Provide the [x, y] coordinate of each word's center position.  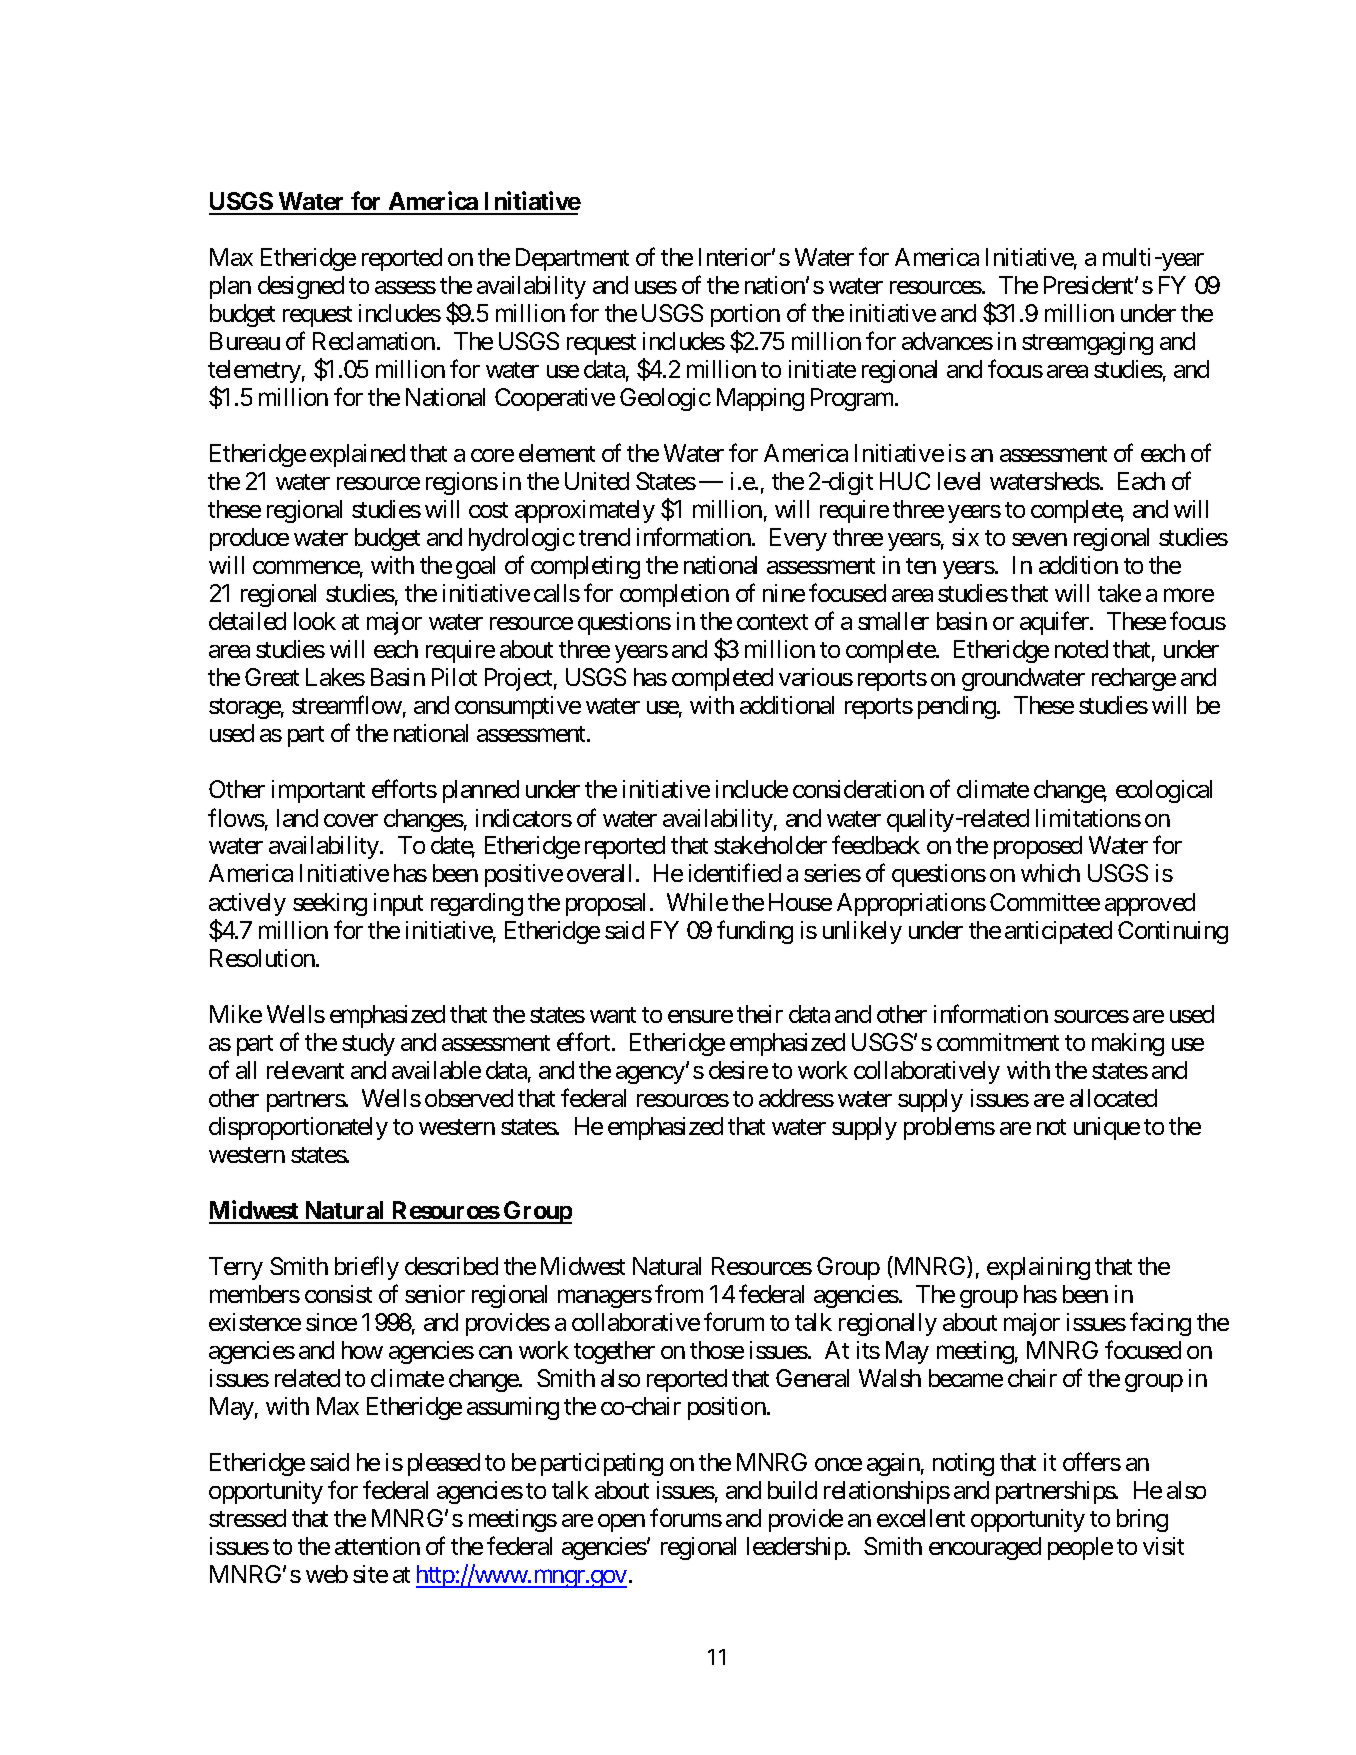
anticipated [1058, 932]
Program [853, 399]
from [679, 1293]
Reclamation [374, 341]
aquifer [1055, 623]
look [315, 621]
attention [377, 1546]
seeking [330, 904]
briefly [367, 1268]
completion [674, 595]
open [621, 1523]
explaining [1038, 1268]
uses [656, 287]
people [1080, 1548]
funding [755, 932]
